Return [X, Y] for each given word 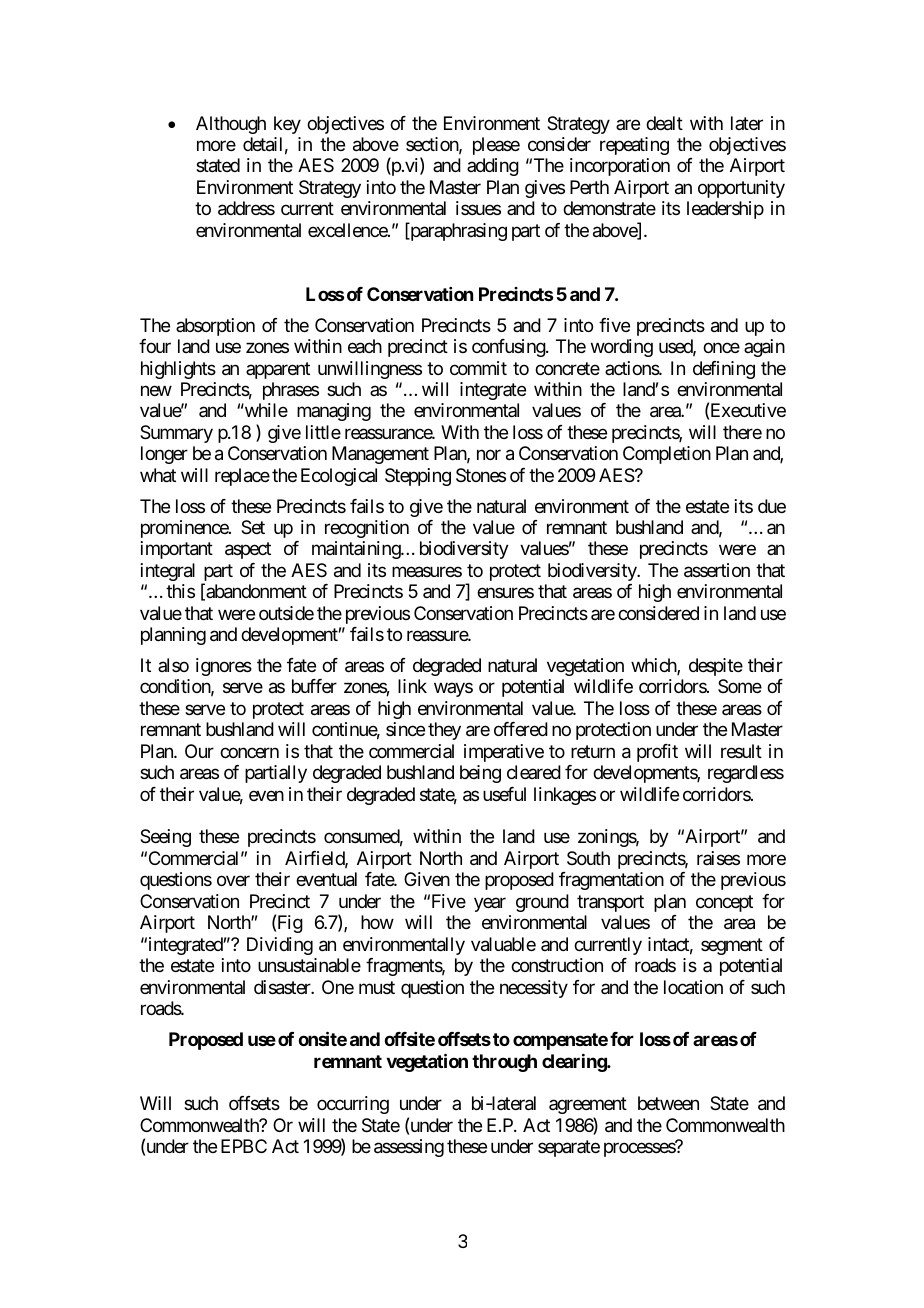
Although [231, 125]
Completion [667, 455]
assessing [409, 1148]
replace [242, 477]
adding [493, 167]
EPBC [244, 1146]
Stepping [418, 477]
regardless [746, 774]
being [480, 774]
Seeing [165, 838]
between [668, 1103]
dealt [664, 123]
